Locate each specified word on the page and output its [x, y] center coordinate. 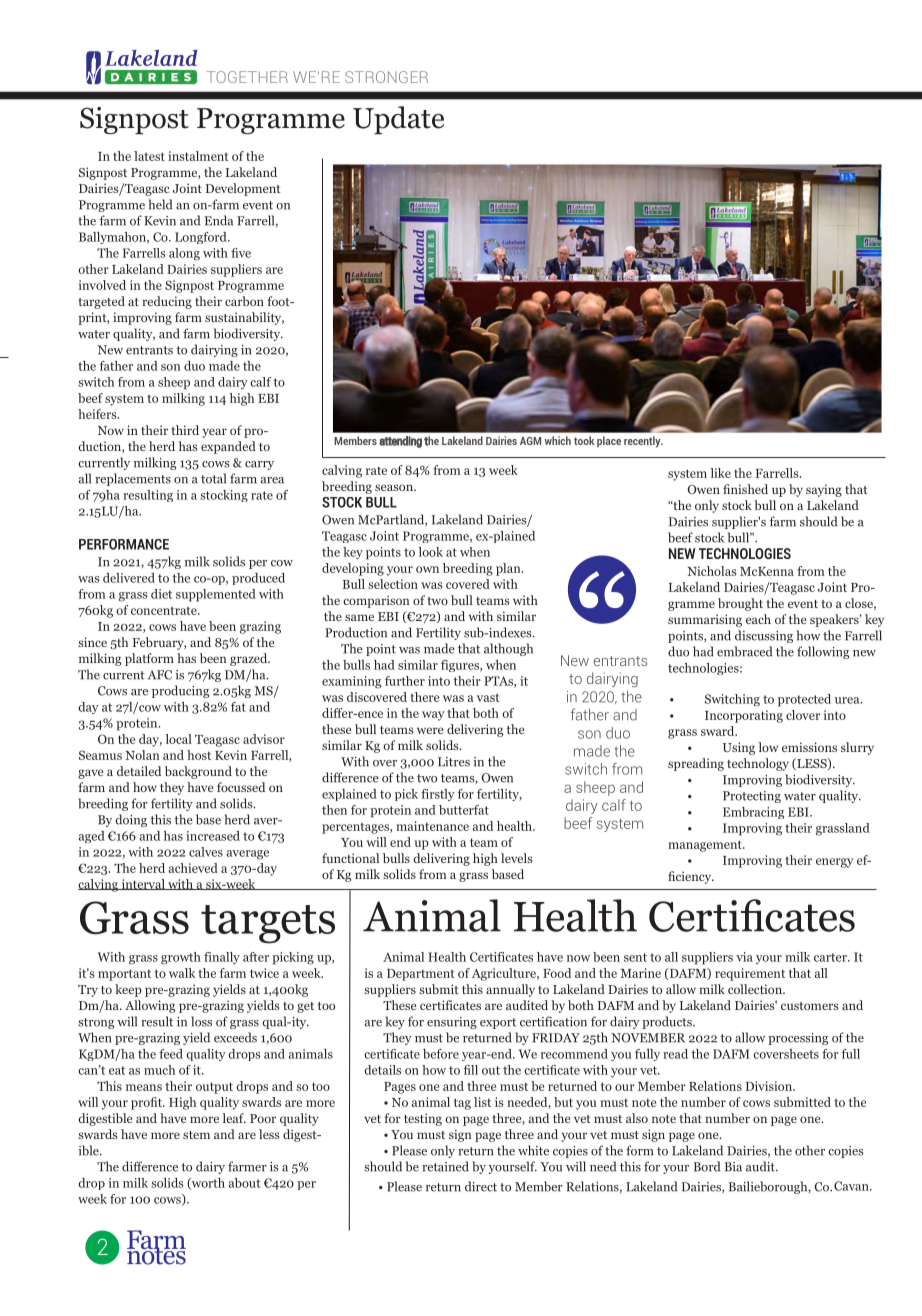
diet [161, 594]
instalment [198, 156]
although [508, 649]
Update [398, 120]
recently [643, 442]
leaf [234, 1118]
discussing [764, 636]
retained [445, 1166]
